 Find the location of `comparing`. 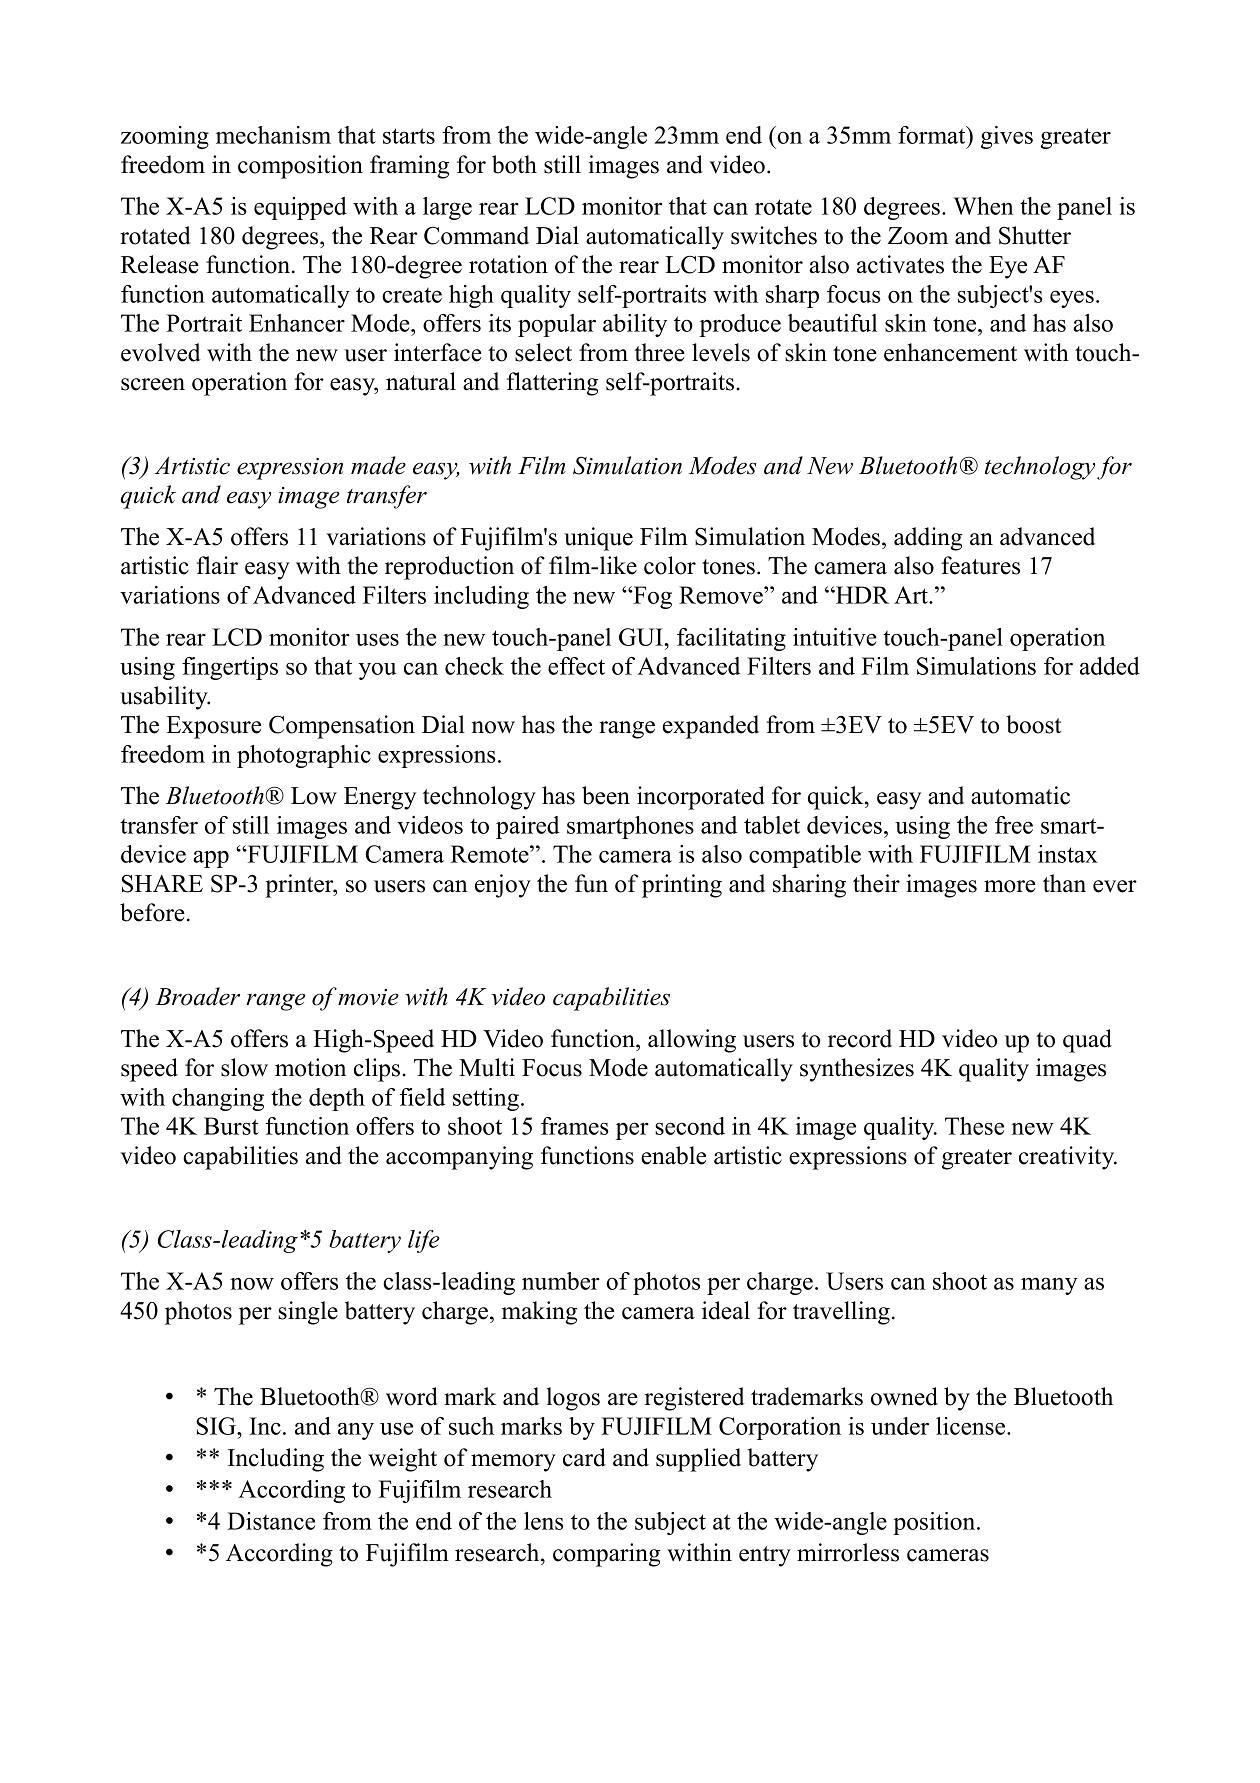

comparing is located at coordinates (606, 1555).
